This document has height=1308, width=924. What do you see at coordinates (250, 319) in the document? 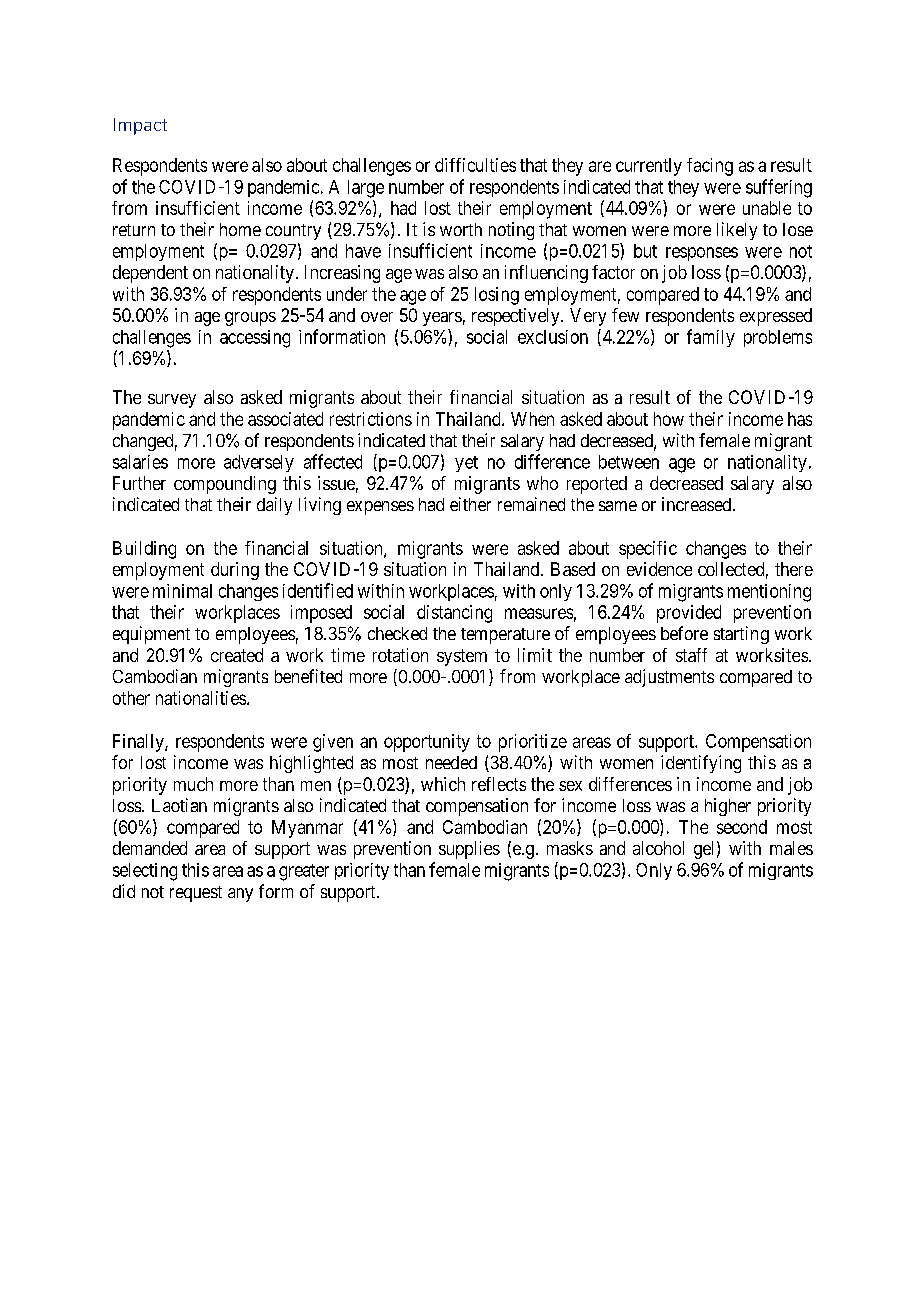
I see `groups` at bounding box center [250, 319].
